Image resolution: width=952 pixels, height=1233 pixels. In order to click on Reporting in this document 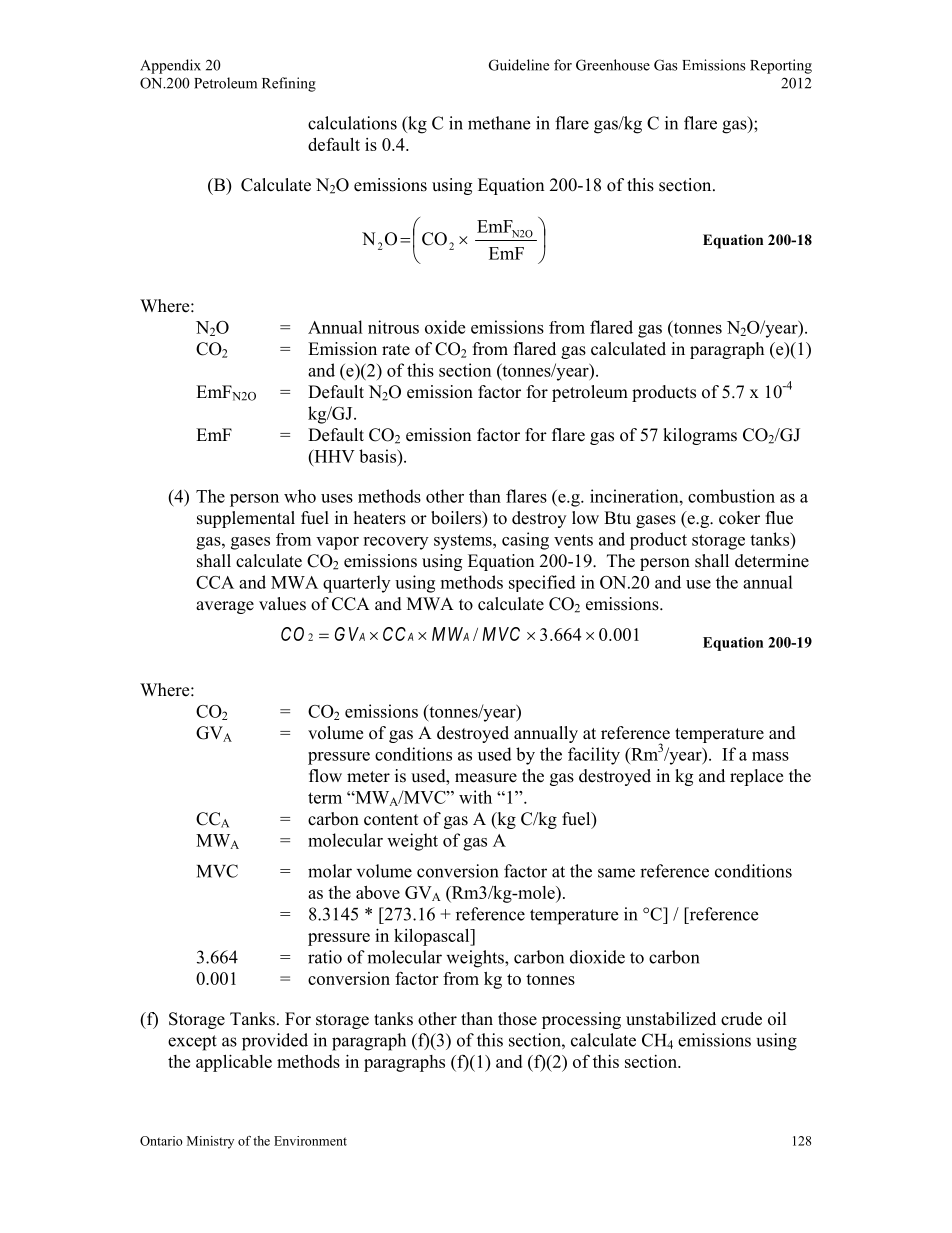, I will do `click(781, 66)`.
